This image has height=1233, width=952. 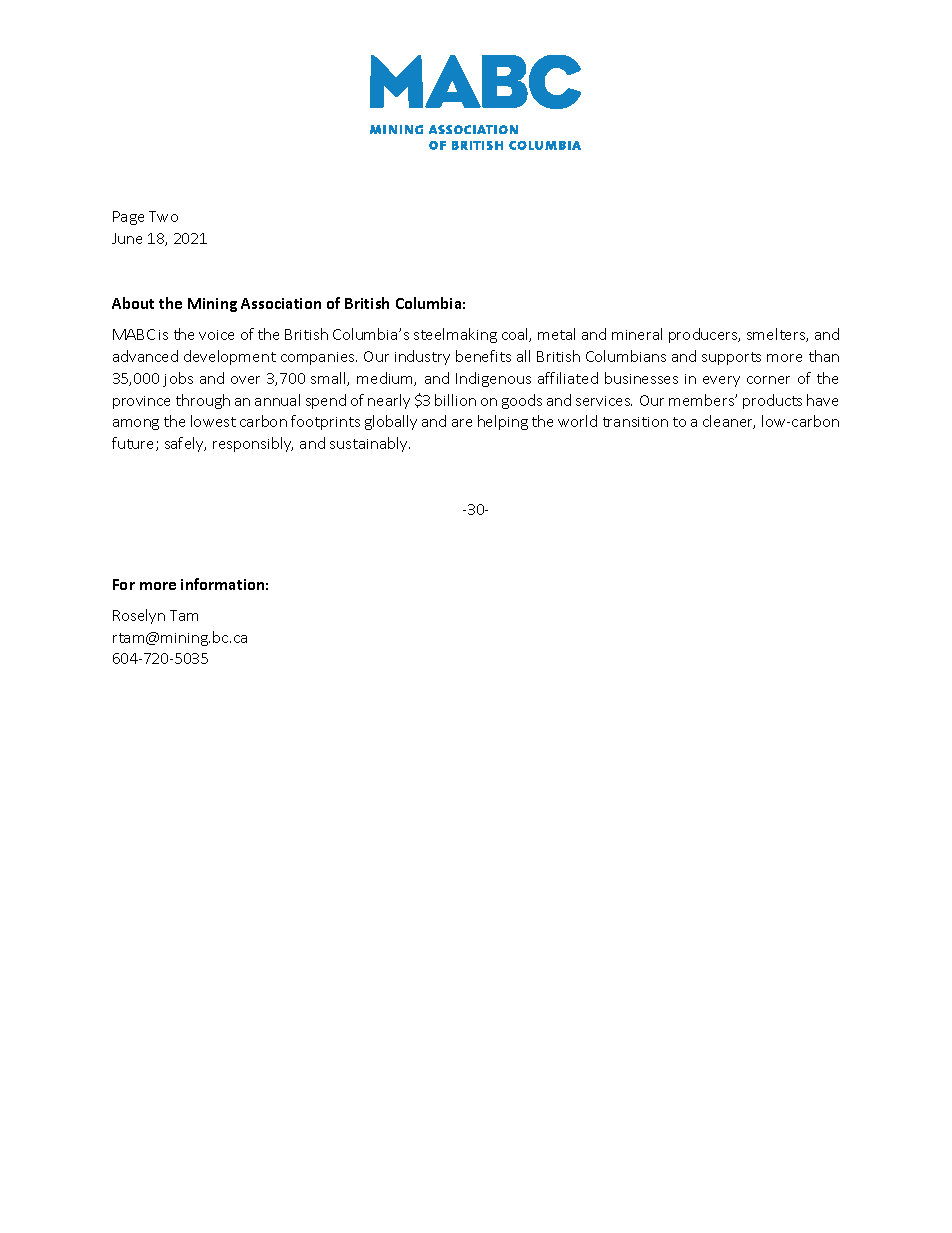 What do you see at coordinates (556, 334) in the image?
I see `metal` at bounding box center [556, 334].
